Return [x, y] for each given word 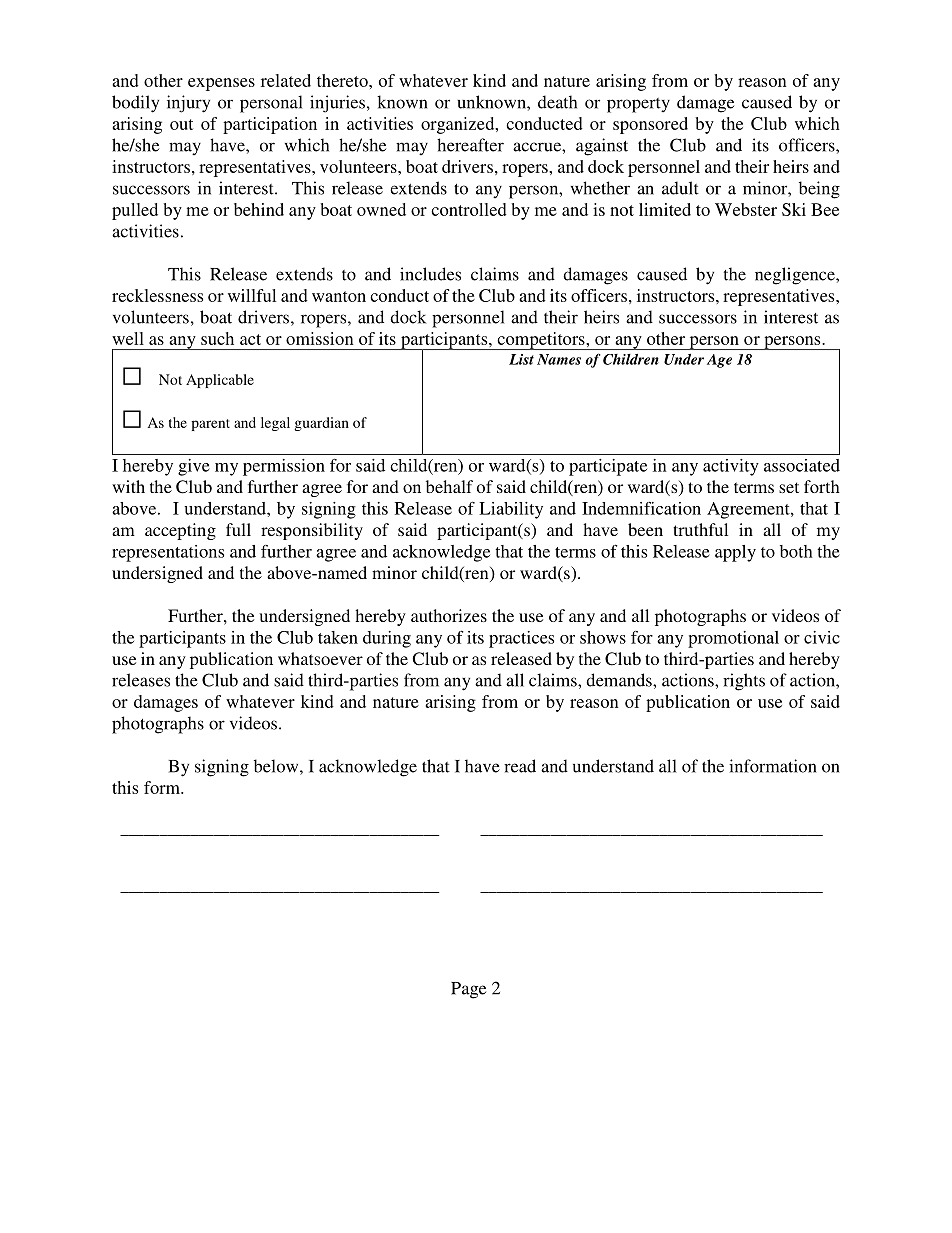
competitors [541, 341]
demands [620, 680]
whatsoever [320, 658]
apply [735, 553]
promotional [733, 639]
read [520, 766]
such [217, 338]
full [238, 529]
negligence [796, 276]
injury [188, 104]
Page [468, 990]
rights [744, 682]
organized [459, 125]
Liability [511, 510]
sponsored [650, 125]
